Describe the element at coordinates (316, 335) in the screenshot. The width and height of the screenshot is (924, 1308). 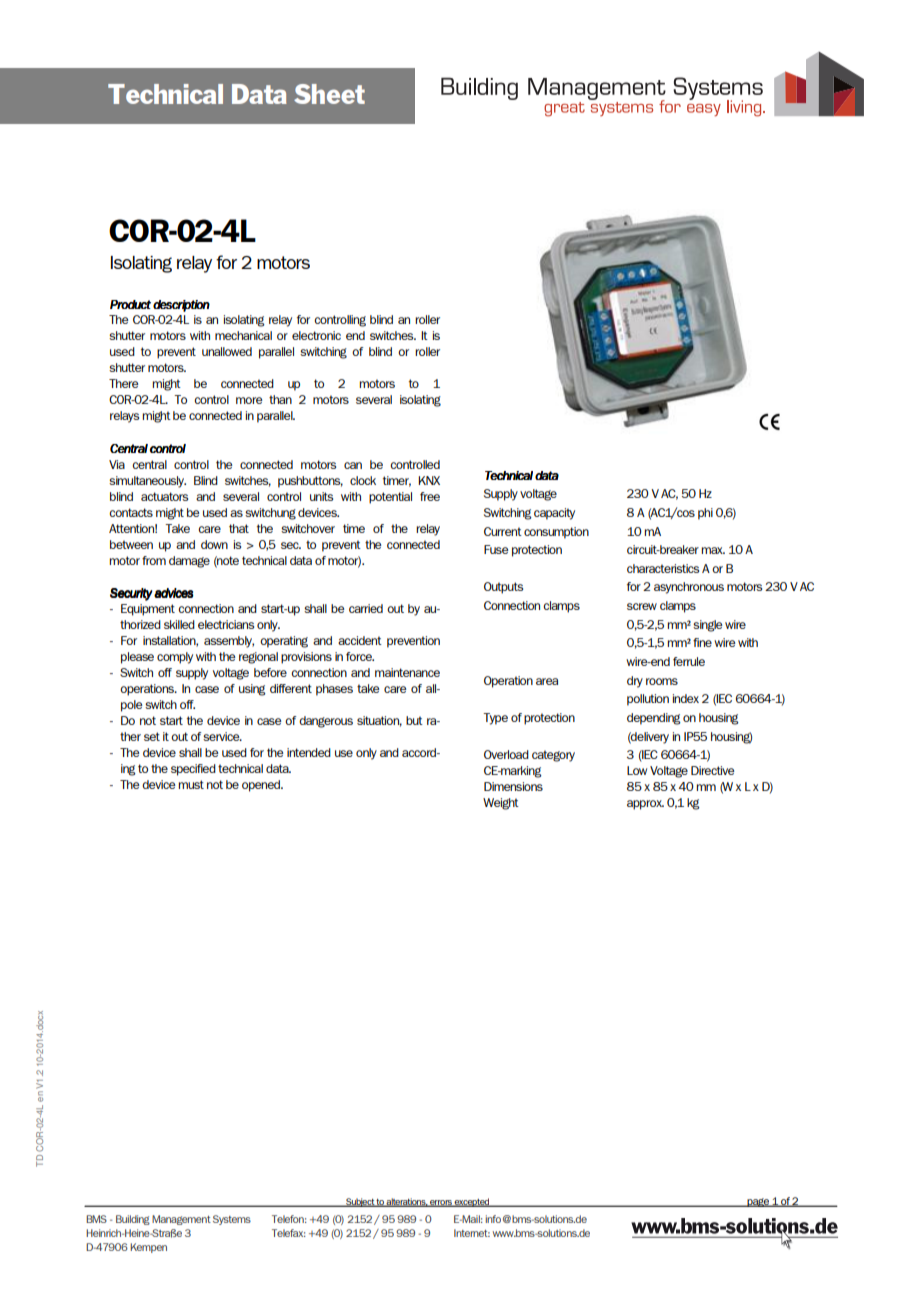
I see `electronic` at that location.
